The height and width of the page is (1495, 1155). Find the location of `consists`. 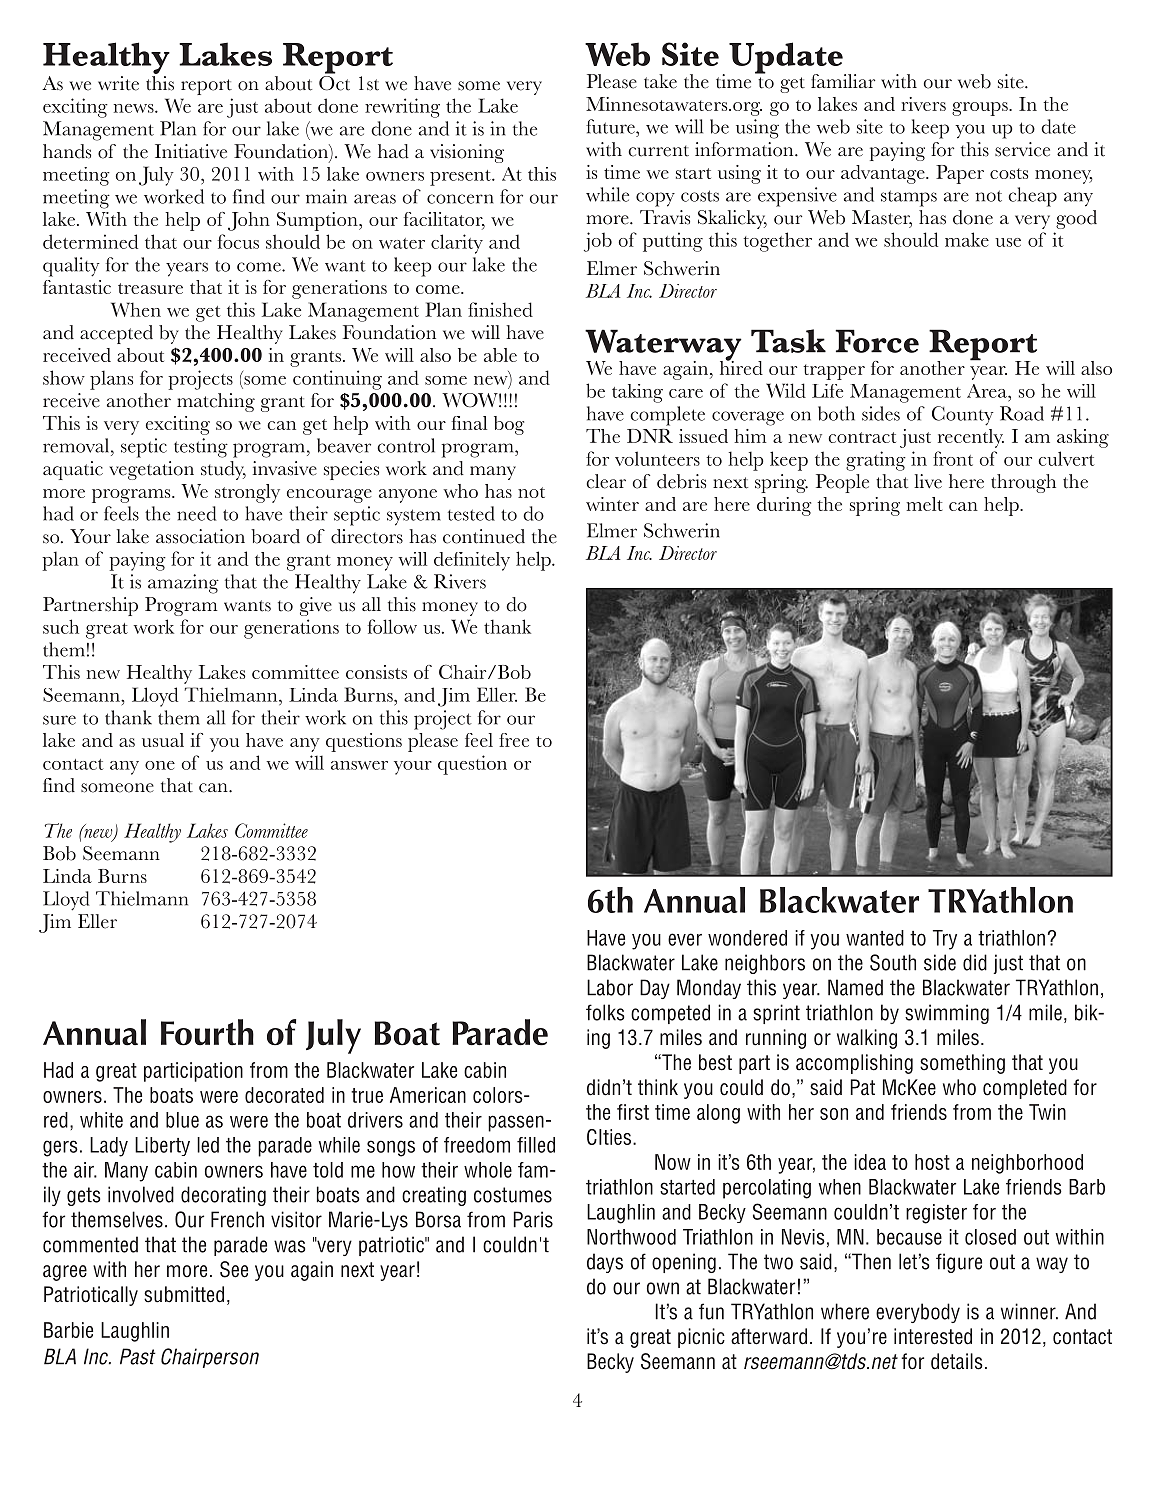

consists is located at coordinates (376, 672).
